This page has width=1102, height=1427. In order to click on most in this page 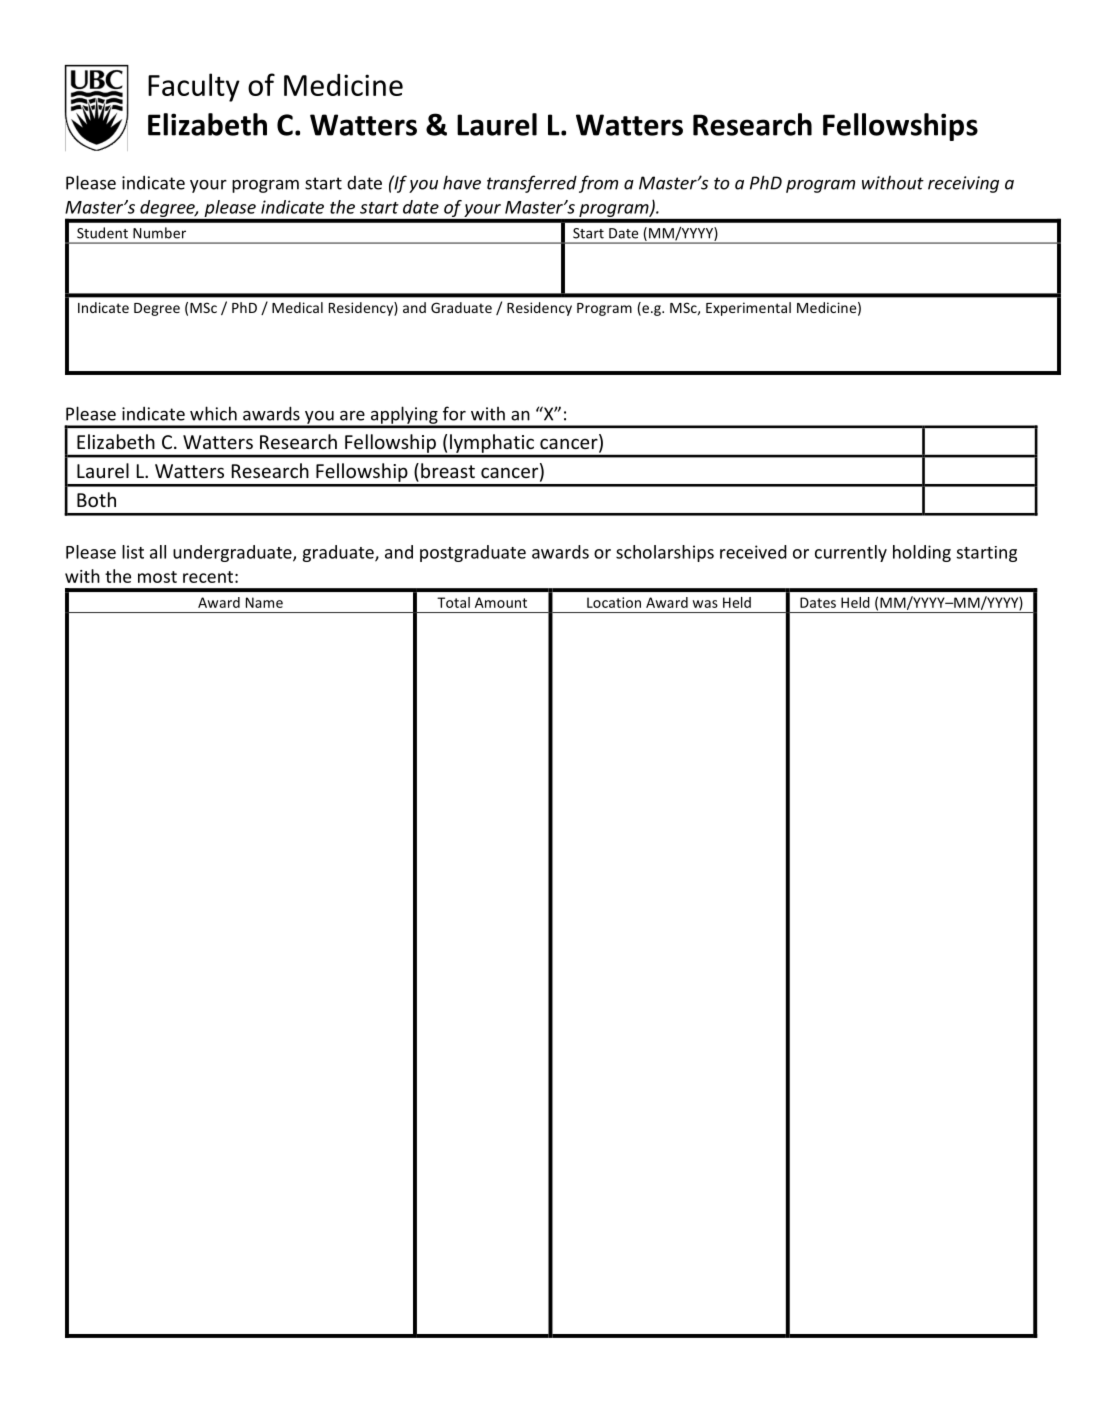, I will do `click(157, 577)`.
